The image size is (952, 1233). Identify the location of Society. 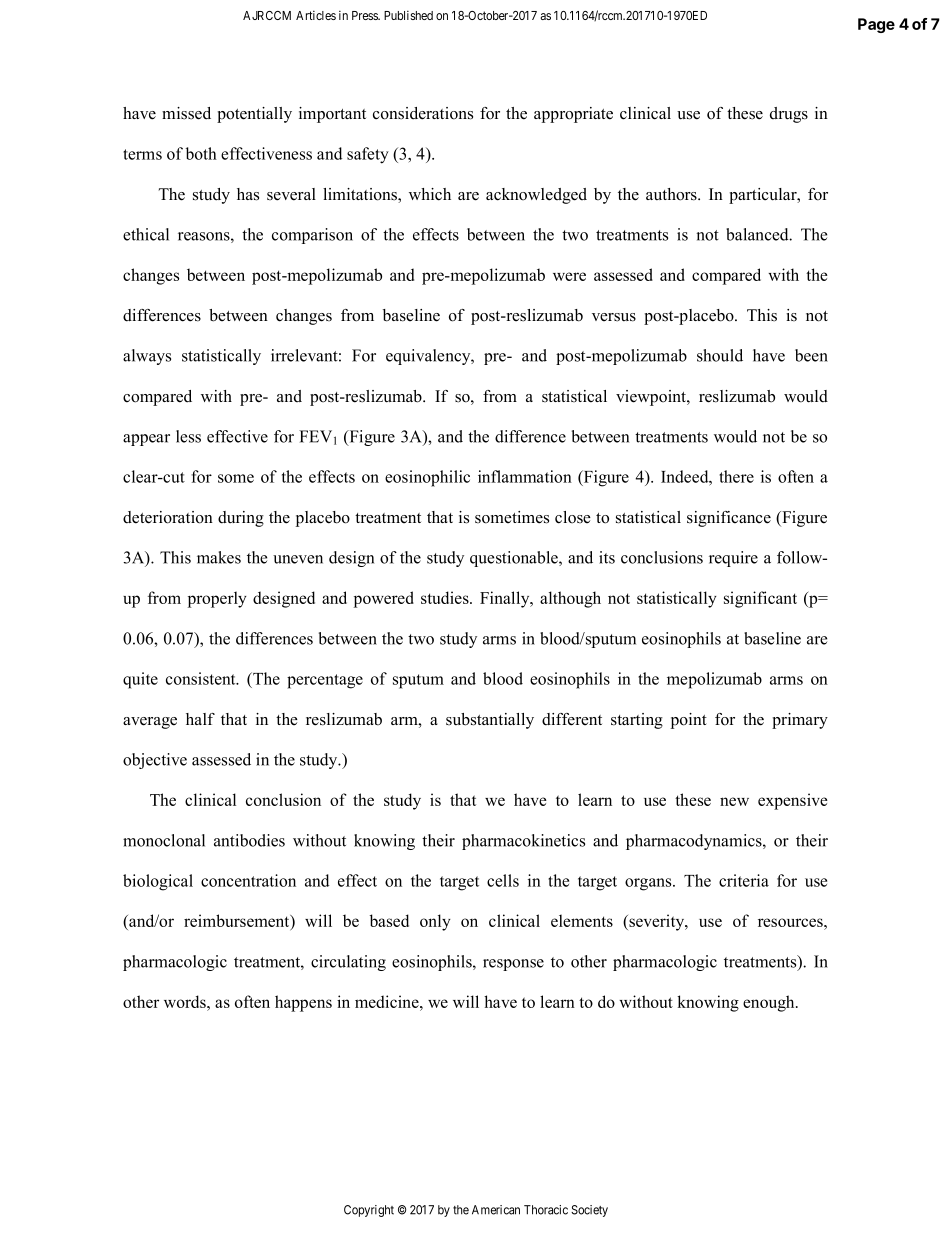
(589, 1211).
